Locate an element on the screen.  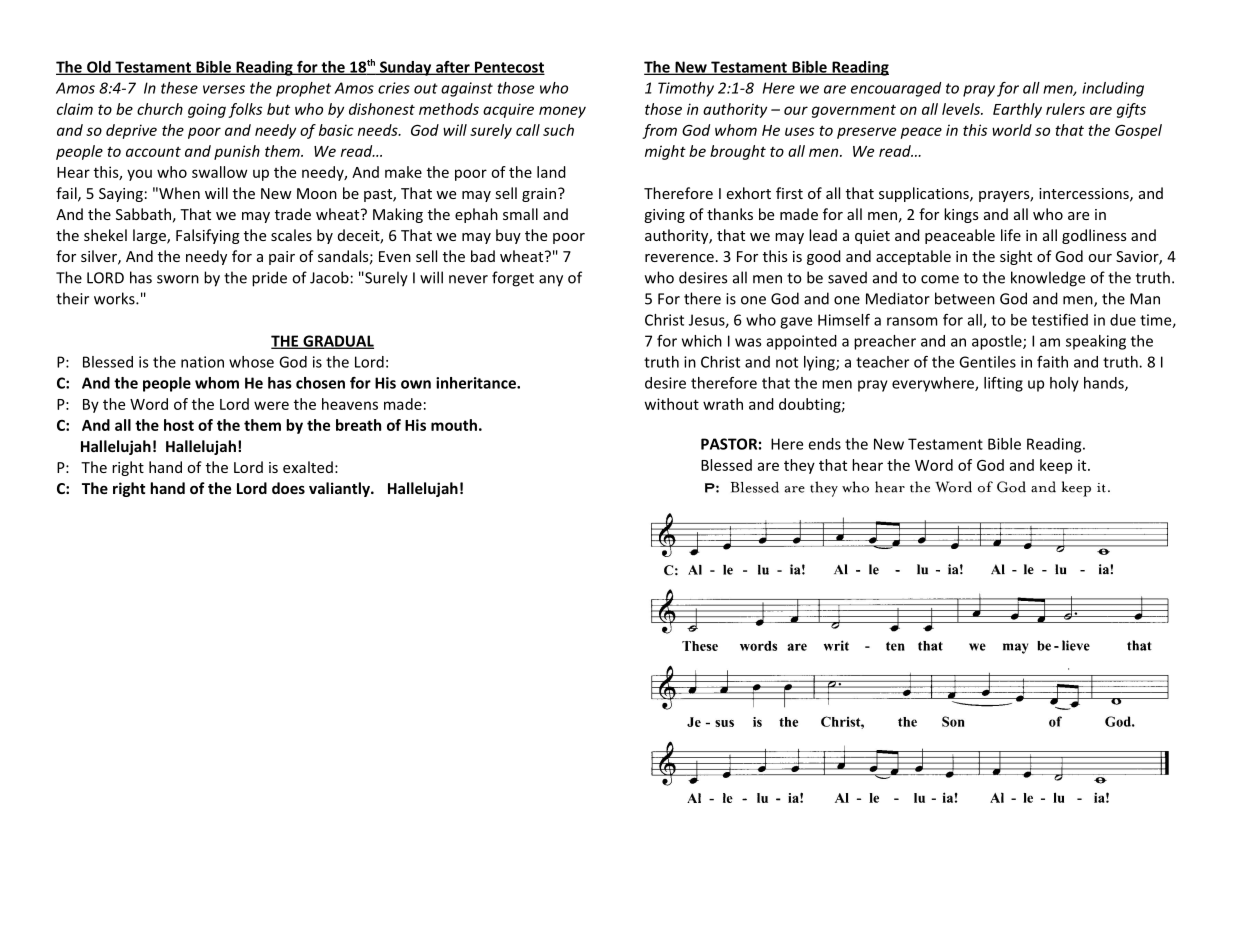
Timothy is located at coordinates (686, 89).
